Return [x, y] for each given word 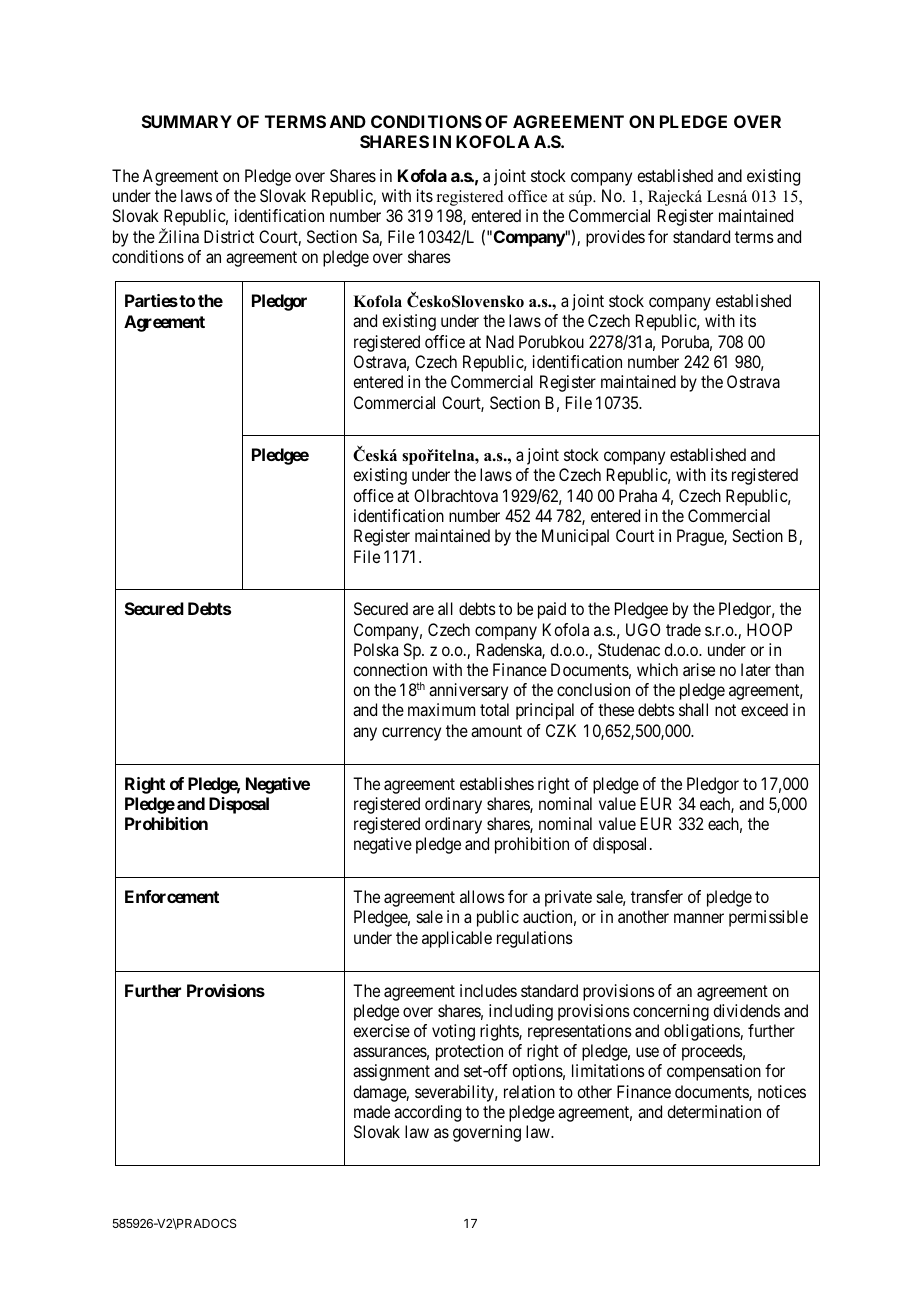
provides [615, 238]
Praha [638, 495]
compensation [714, 1072]
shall [693, 709]
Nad [500, 341]
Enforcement [172, 896]
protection [469, 1052]
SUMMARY [187, 121]
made [372, 1111]
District [229, 236]
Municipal [575, 537]
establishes [497, 783]
